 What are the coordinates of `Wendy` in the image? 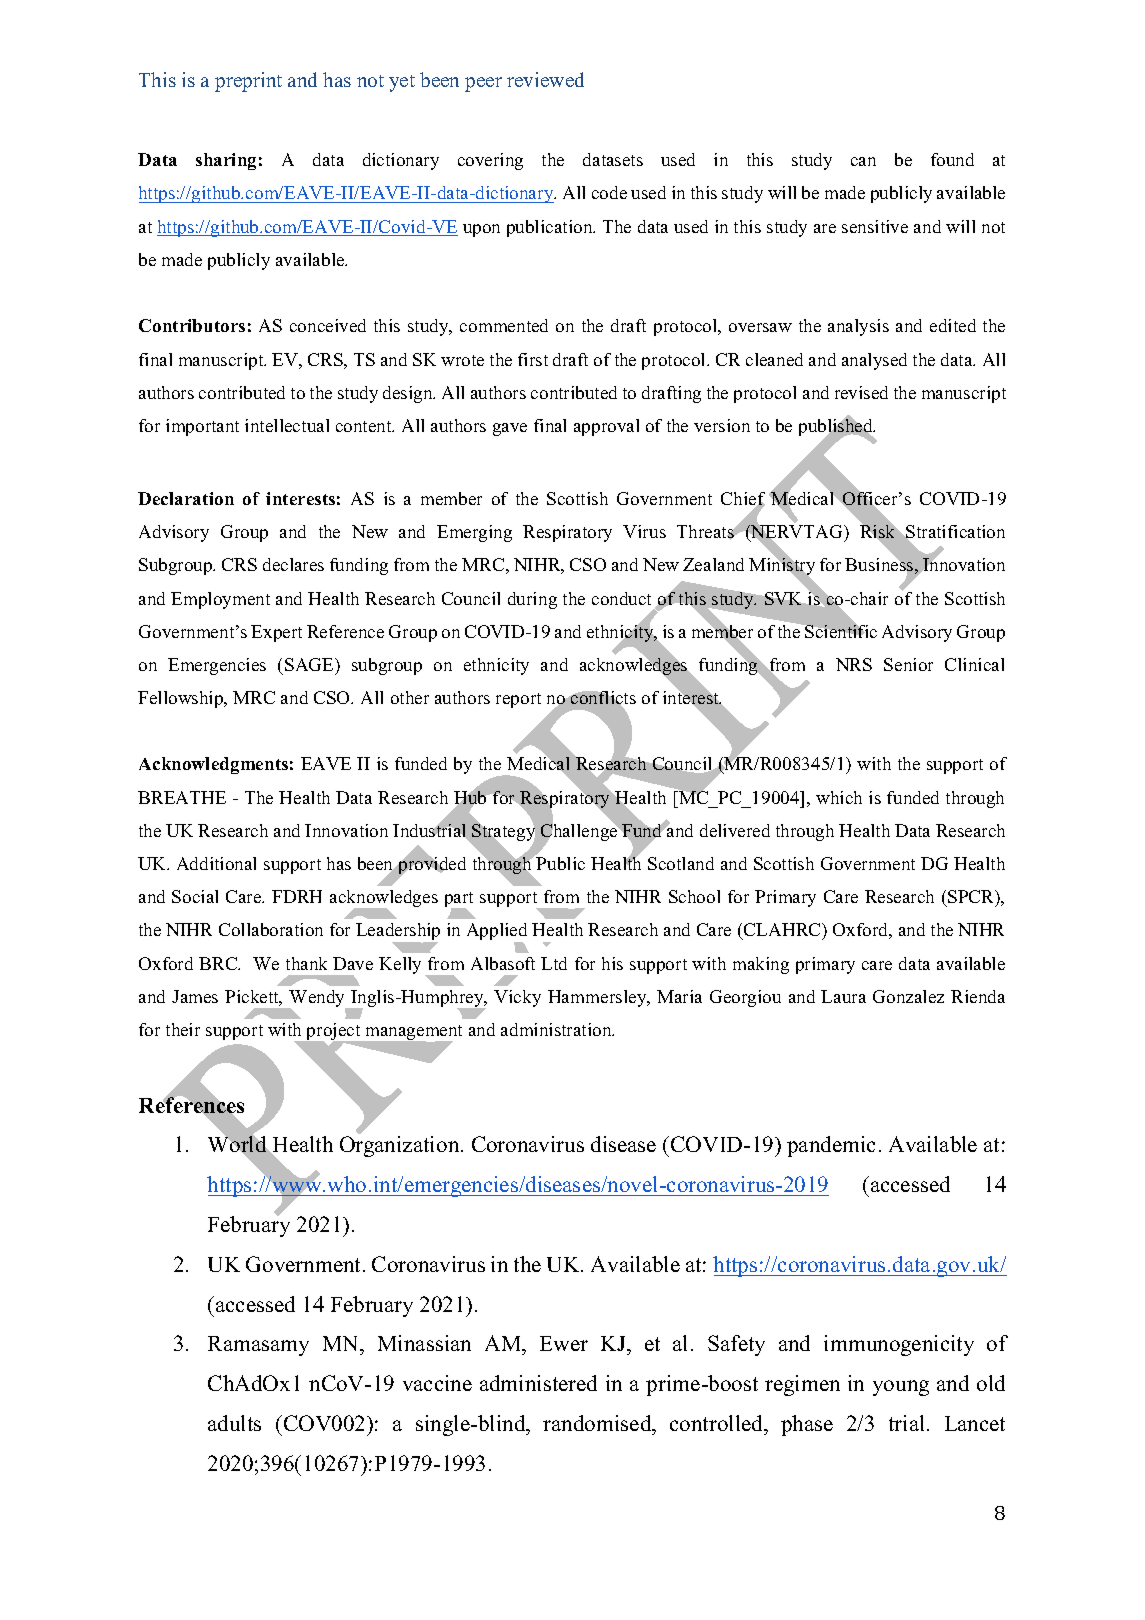 It's located at (318, 1000).
